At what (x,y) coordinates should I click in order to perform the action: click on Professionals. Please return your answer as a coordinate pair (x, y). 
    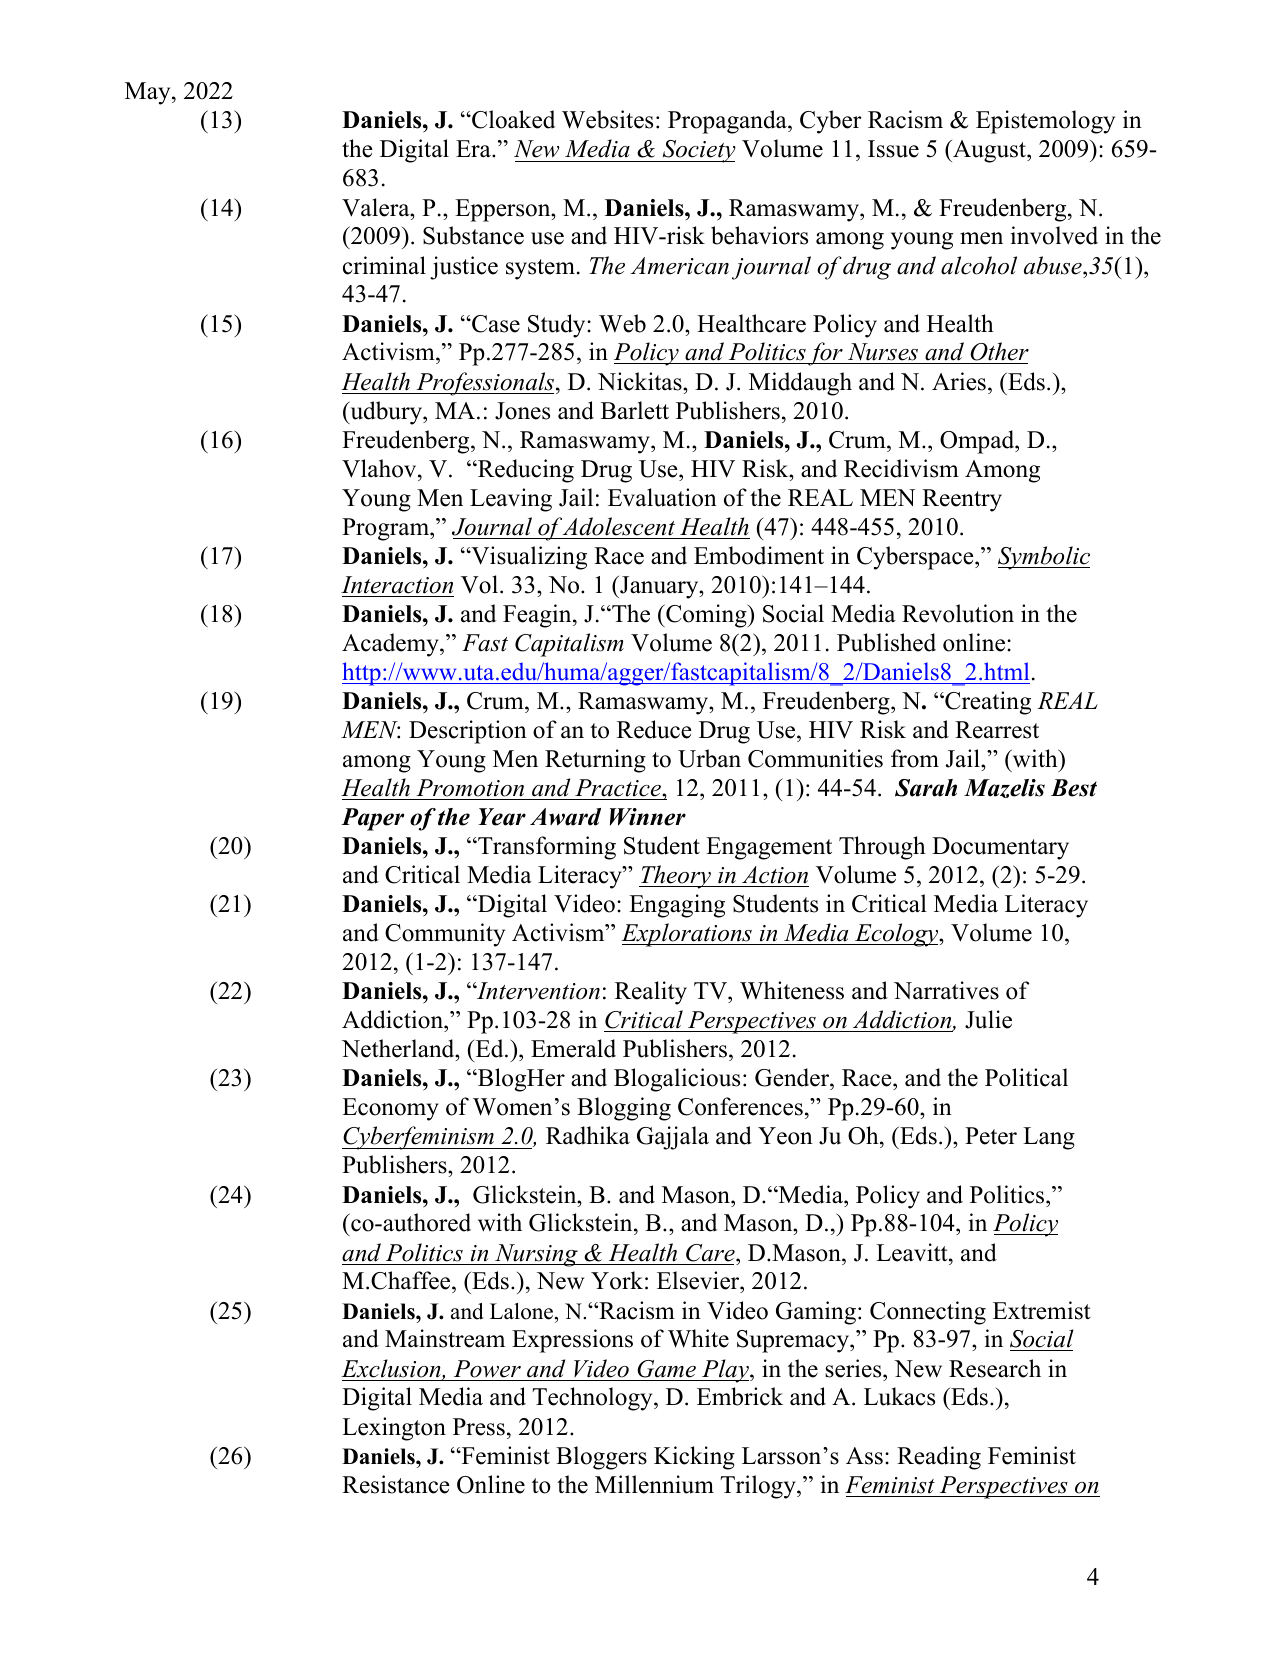
    Looking at the image, I should click on (485, 384).
